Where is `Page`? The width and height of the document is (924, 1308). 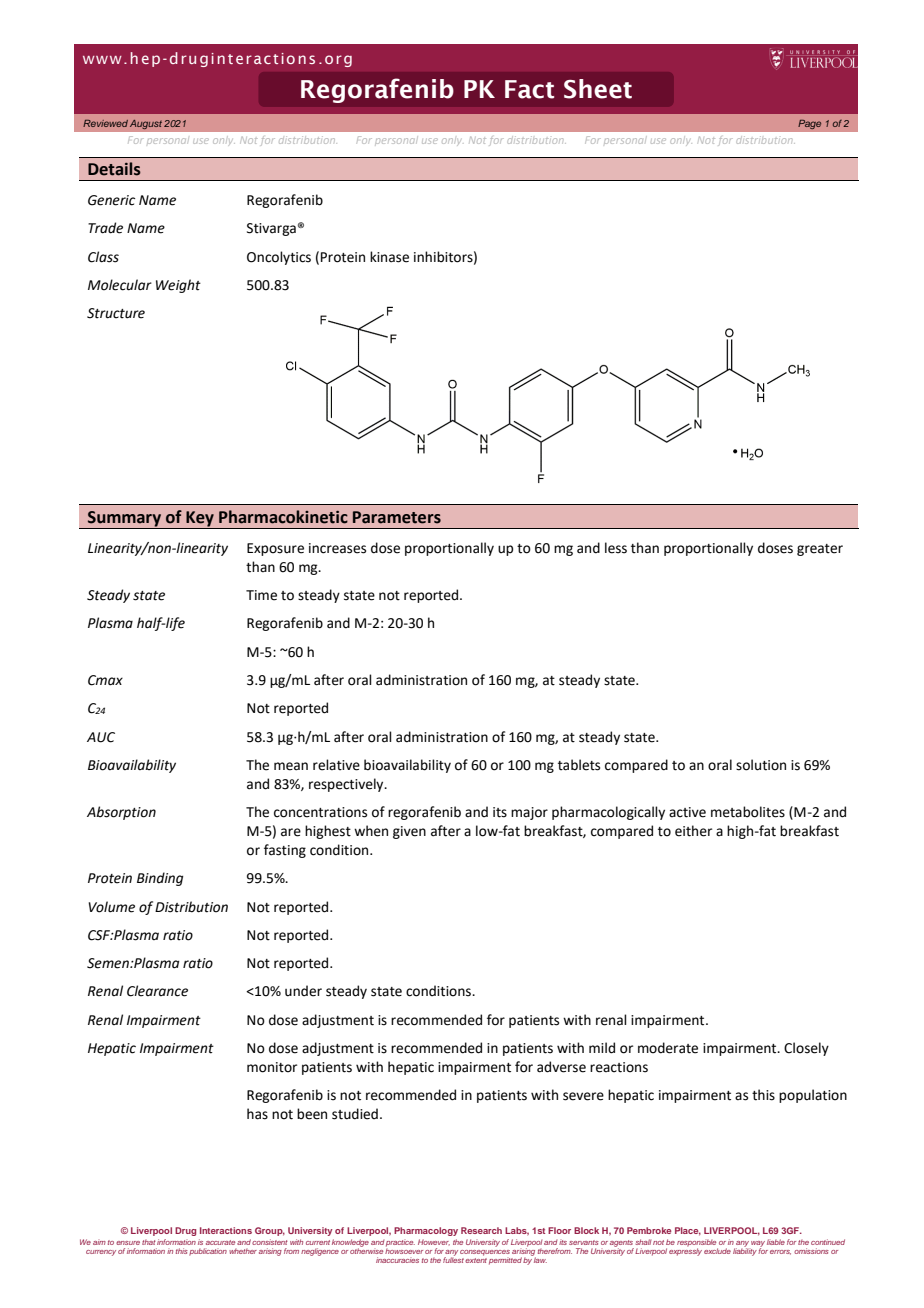
Page is located at coordinates (810, 124).
